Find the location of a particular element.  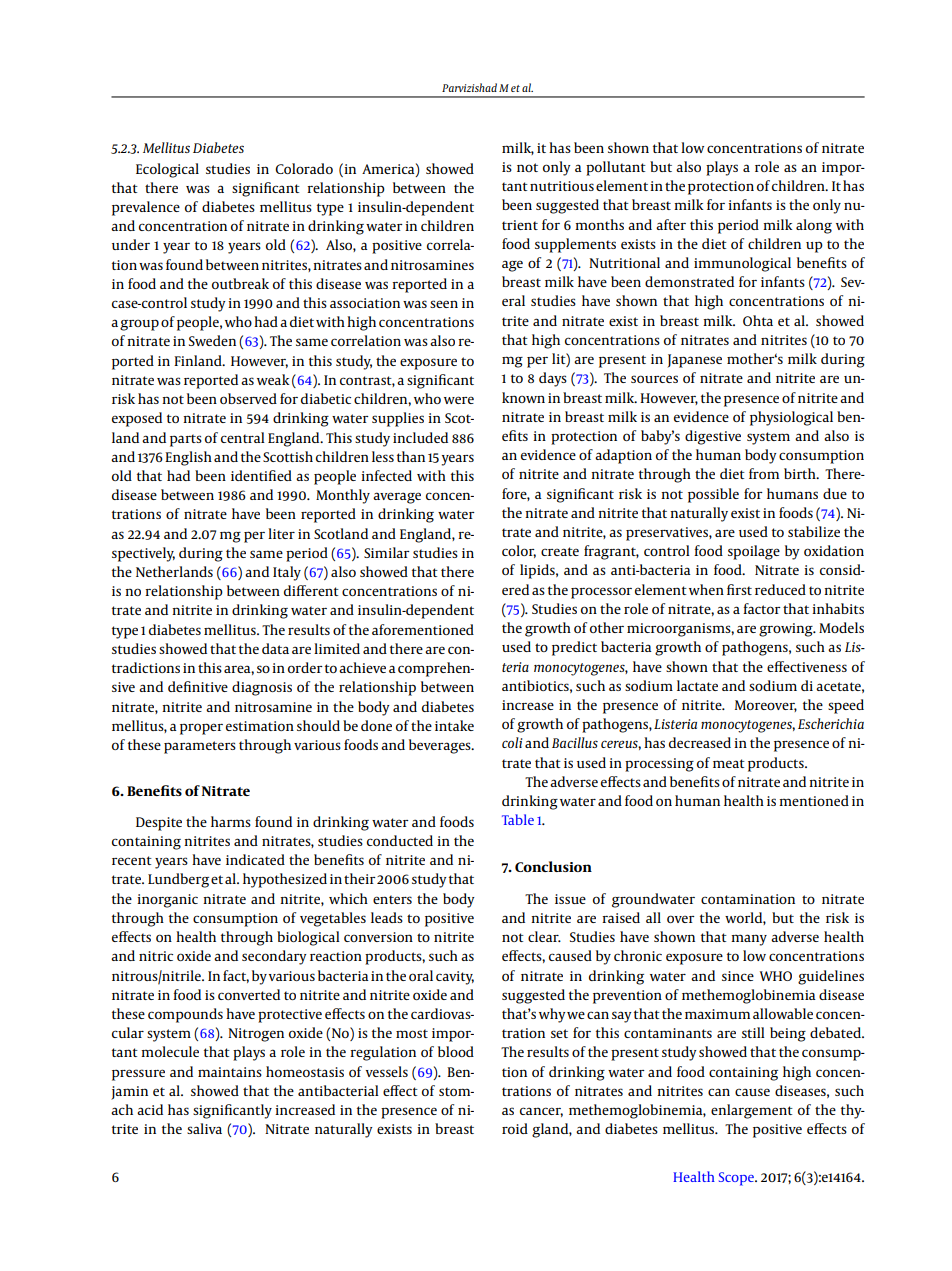

supplements is located at coordinates (575, 245).
